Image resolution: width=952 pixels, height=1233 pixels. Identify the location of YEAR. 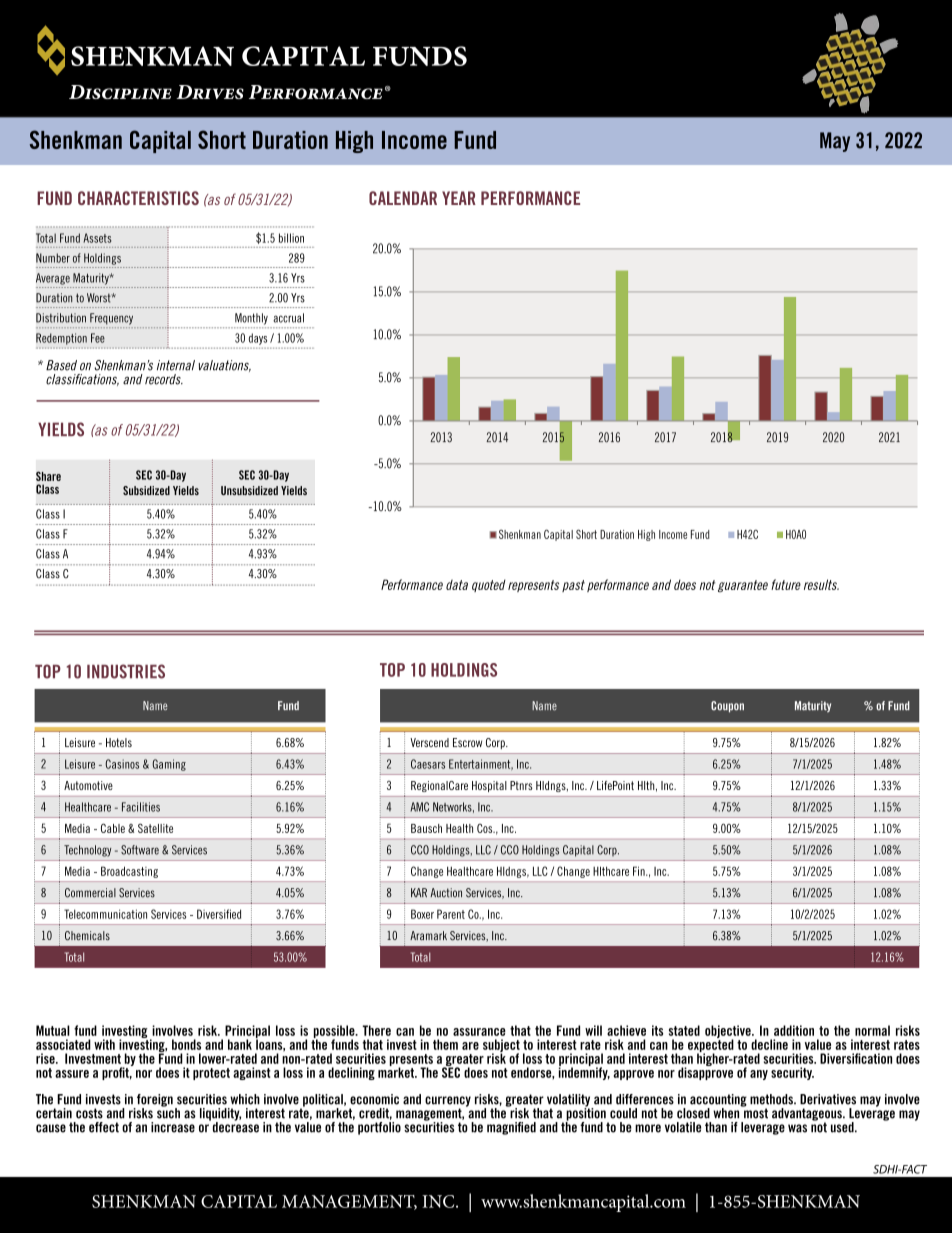
(459, 198).
